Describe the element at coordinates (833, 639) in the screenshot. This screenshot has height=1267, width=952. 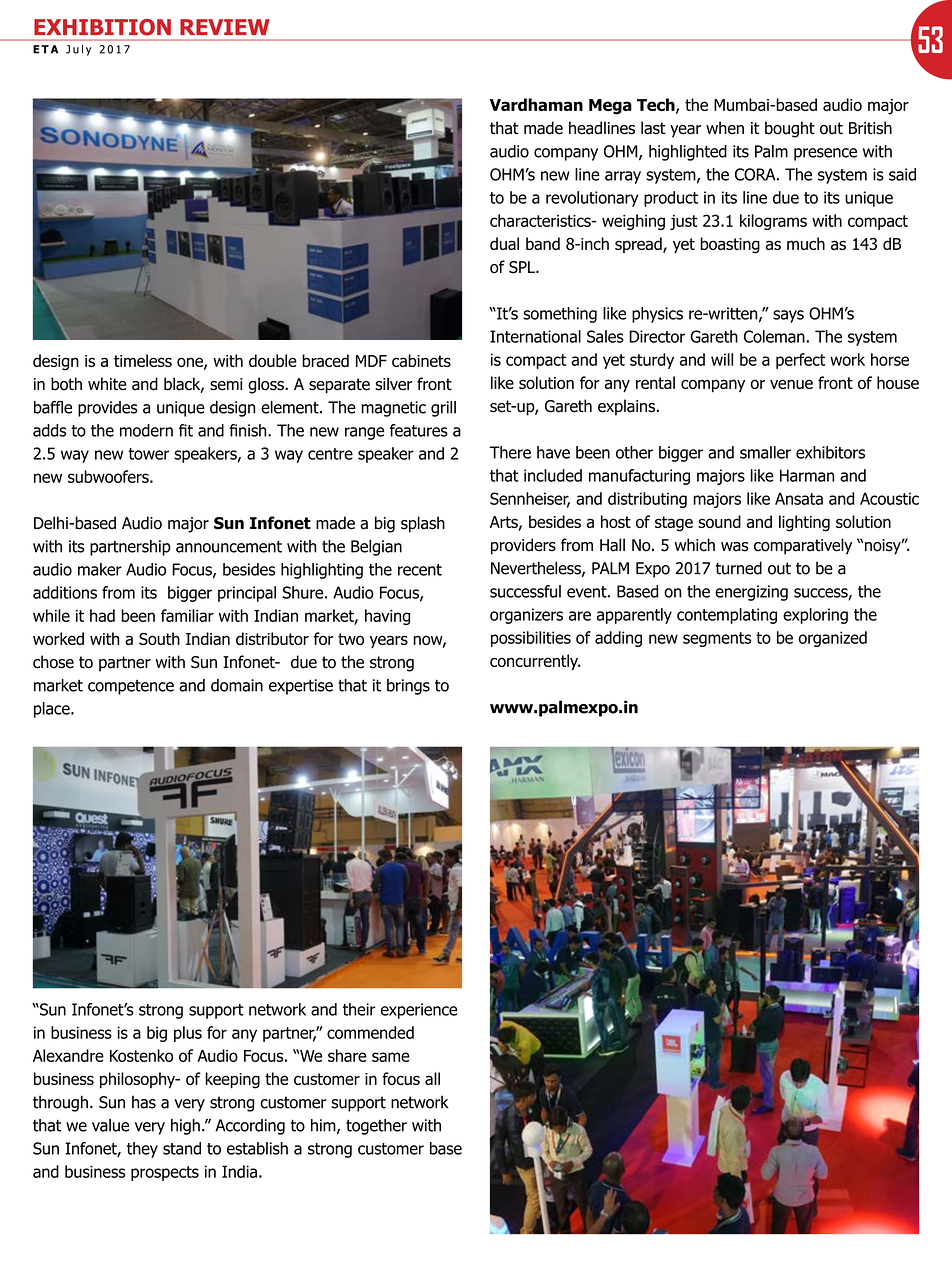
I see `organized` at that location.
